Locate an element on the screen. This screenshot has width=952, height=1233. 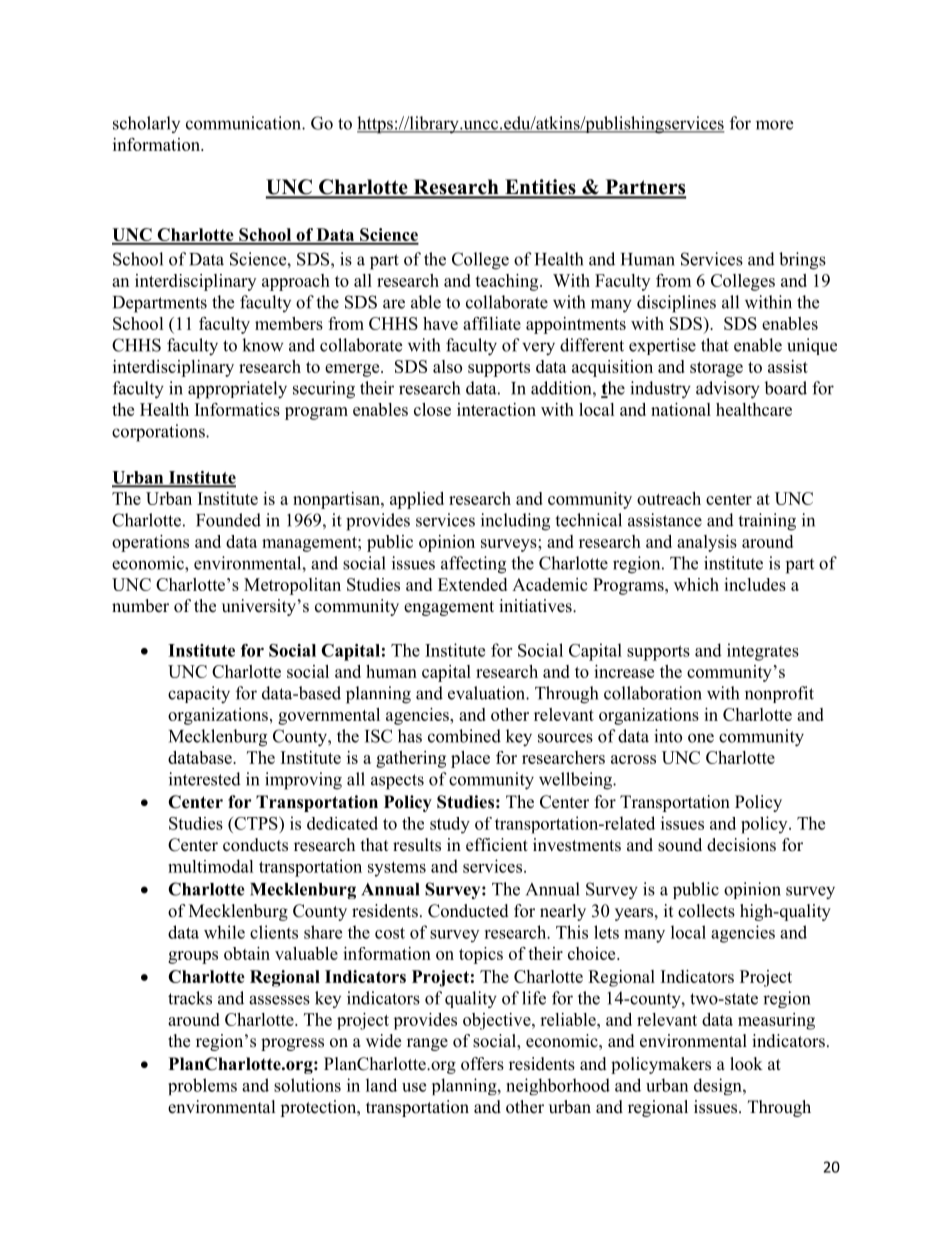
number is located at coordinates (140, 606).
